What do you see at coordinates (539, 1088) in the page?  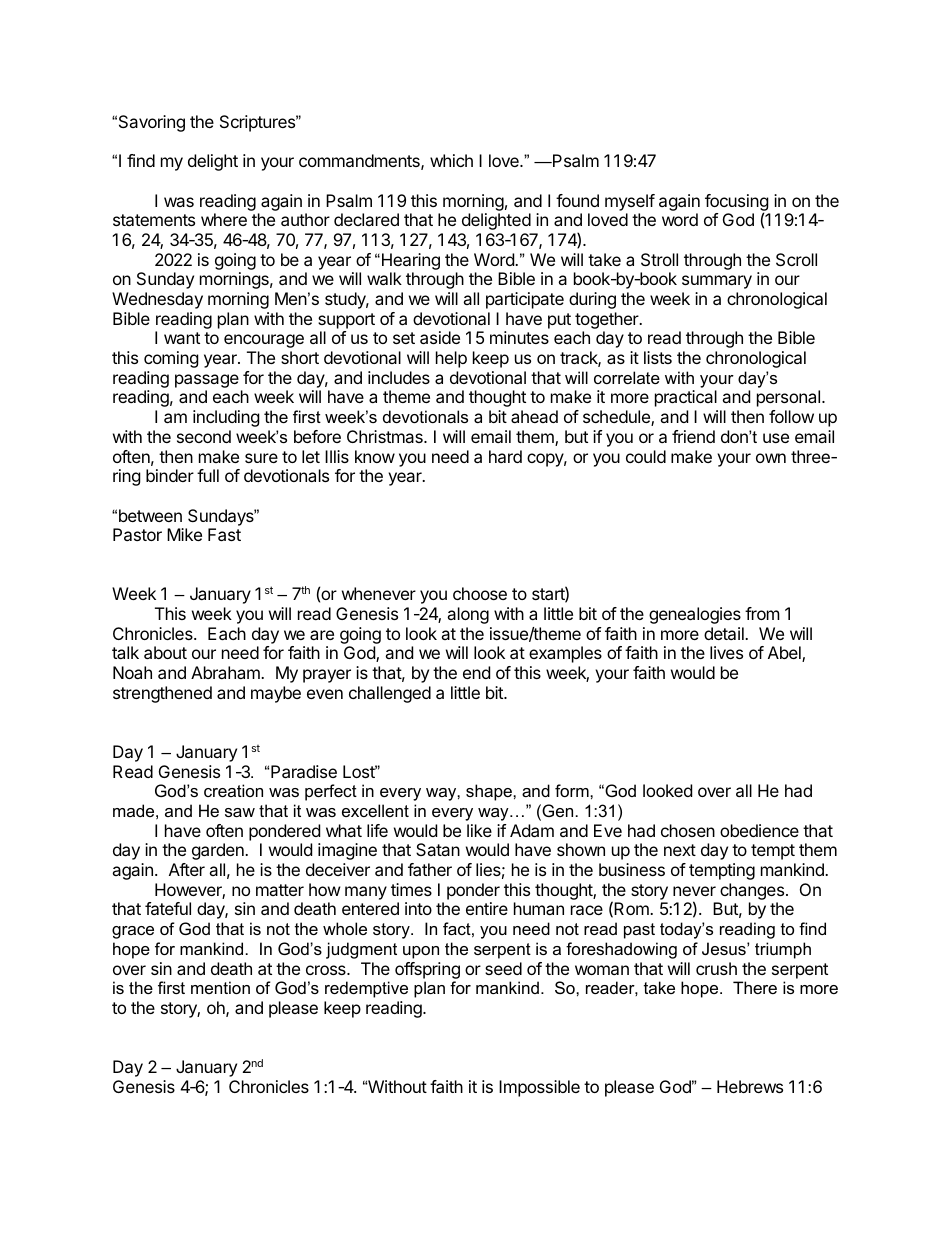 I see `Impossible` at bounding box center [539, 1088].
